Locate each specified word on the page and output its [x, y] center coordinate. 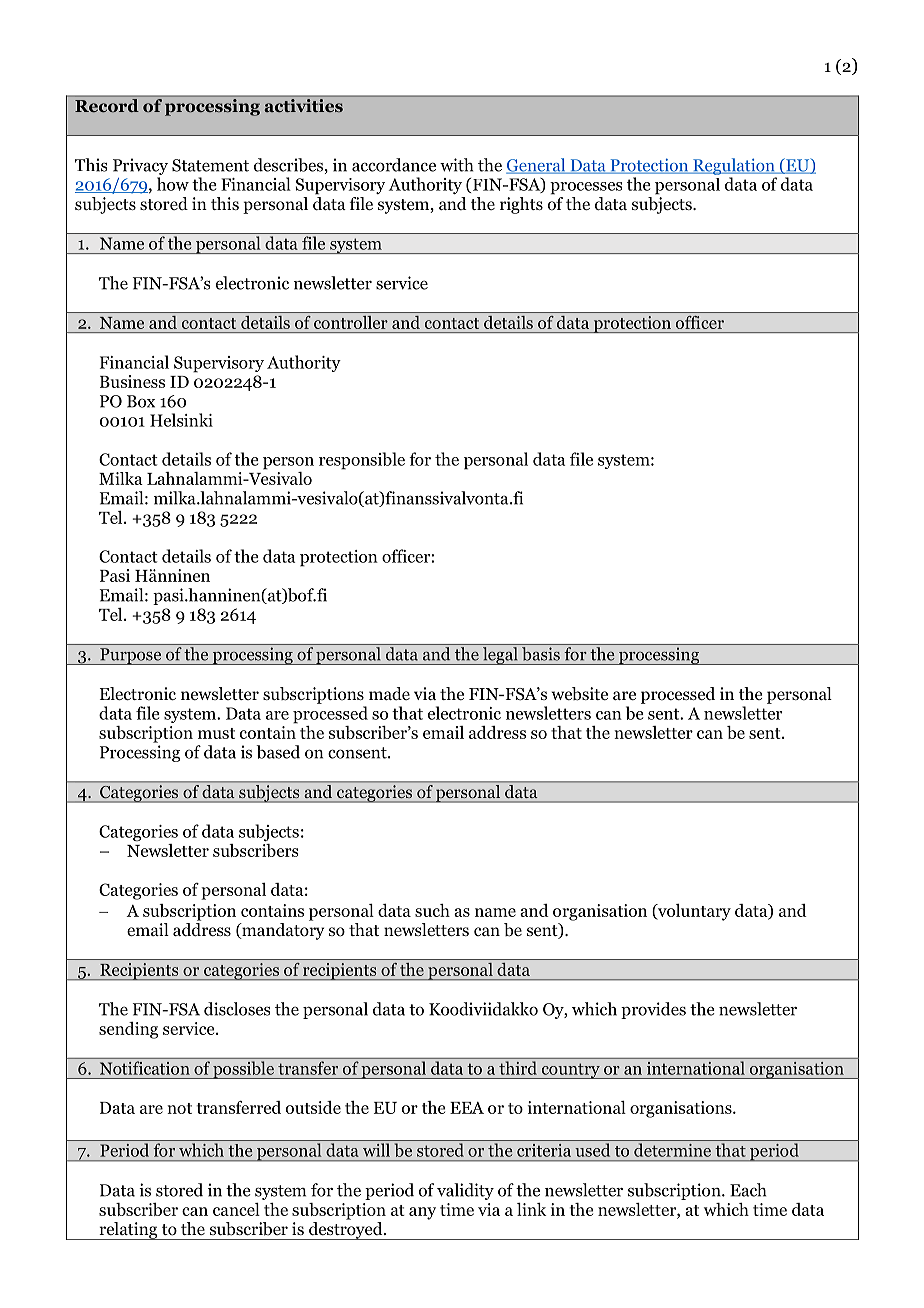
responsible [362, 461]
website [579, 694]
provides [653, 1010]
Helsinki [181, 420]
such [432, 910]
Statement [210, 165]
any [422, 1213]
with [456, 165]
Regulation [734, 166]
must [216, 733]
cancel [236, 1209]
